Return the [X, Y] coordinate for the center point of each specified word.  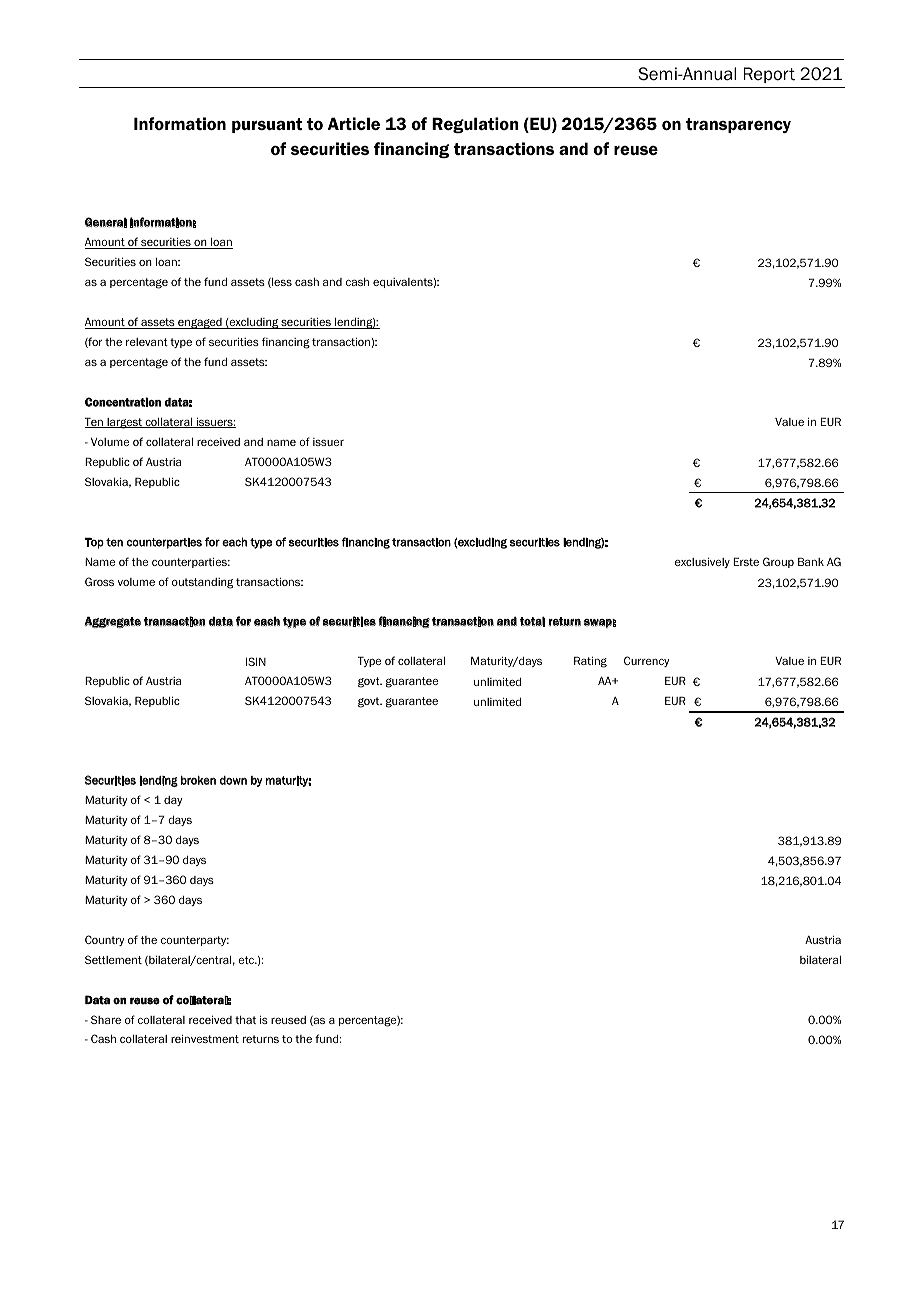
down [233, 780]
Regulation [475, 125]
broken [198, 780]
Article [354, 123]
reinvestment [205, 1039]
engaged [200, 323]
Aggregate [113, 622]
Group [778, 562]
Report [769, 75]
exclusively [702, 563]
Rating [590, 662]
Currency [646, 661]
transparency [738, 125]
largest [124, 423]
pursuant [267, 125]
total [532, 621]
